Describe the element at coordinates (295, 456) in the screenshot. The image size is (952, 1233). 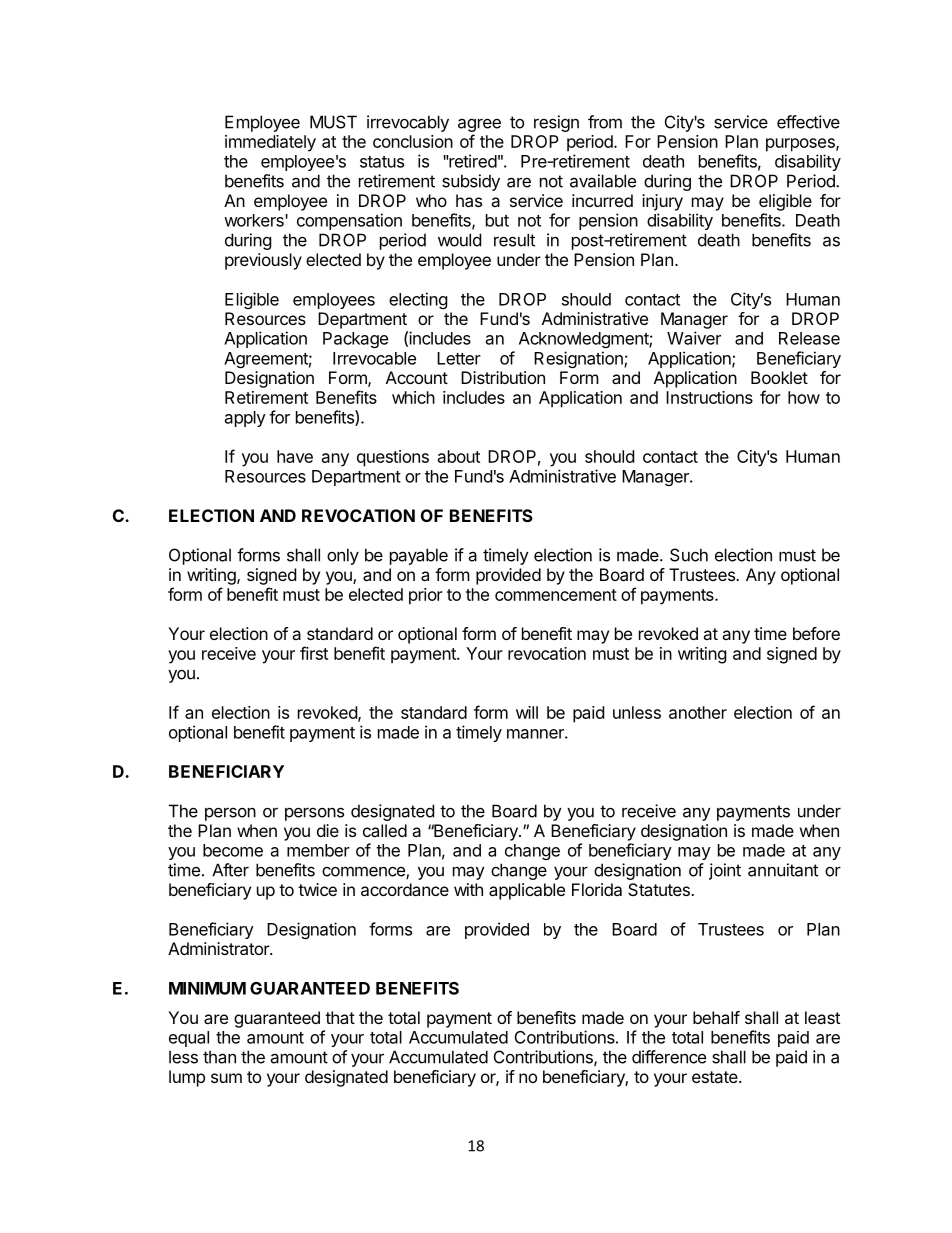
I see `have` at that location.
